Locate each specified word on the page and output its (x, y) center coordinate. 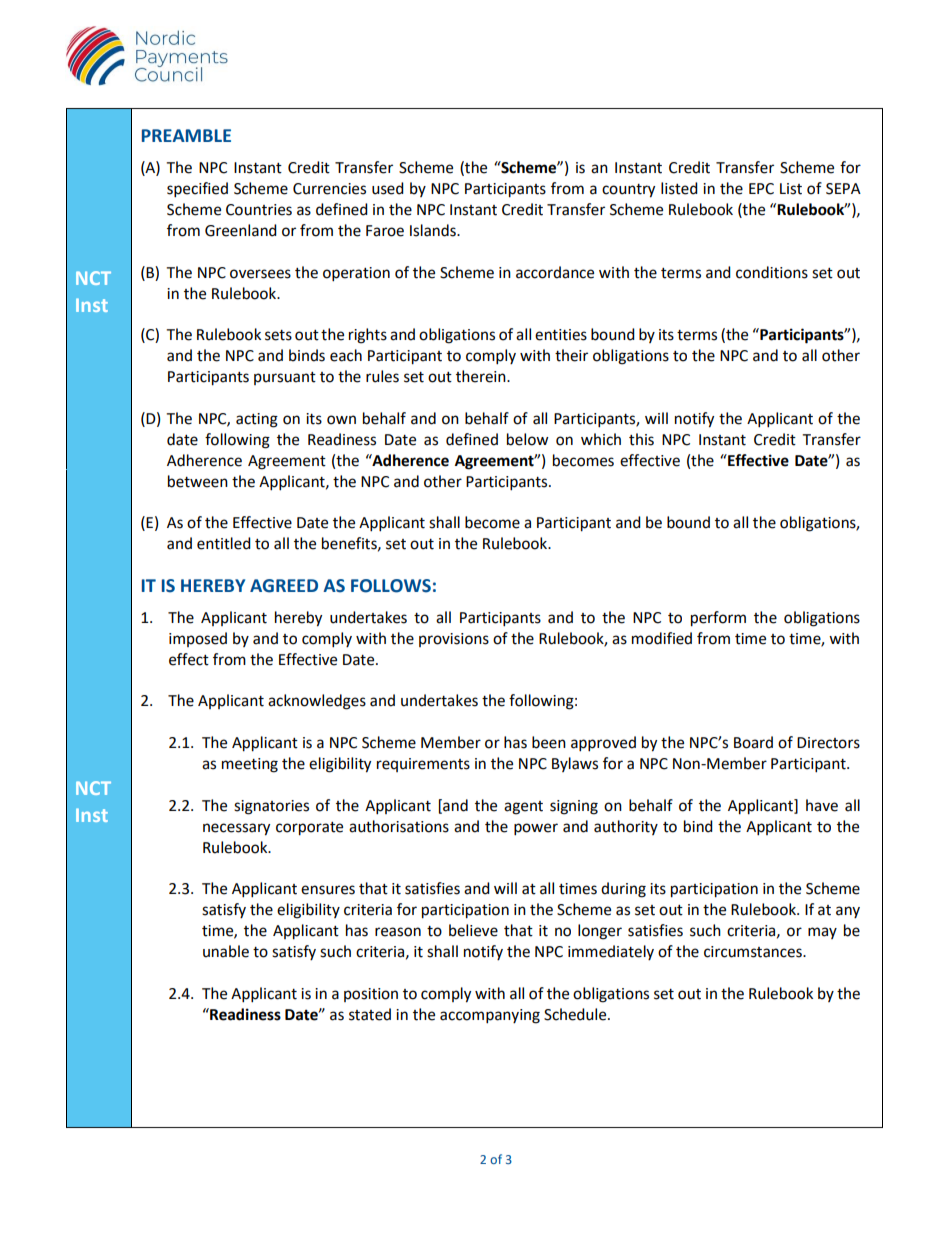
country (628, 191)
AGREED (284, 586)
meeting (250, 765)
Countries (259, 210)
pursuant (285, 378)
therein (482, 376)
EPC (761, 189)
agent (523, 808)
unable (226, 951)
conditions (772, 272)
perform (718, 619)
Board (753, 742)
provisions (454, 640)
